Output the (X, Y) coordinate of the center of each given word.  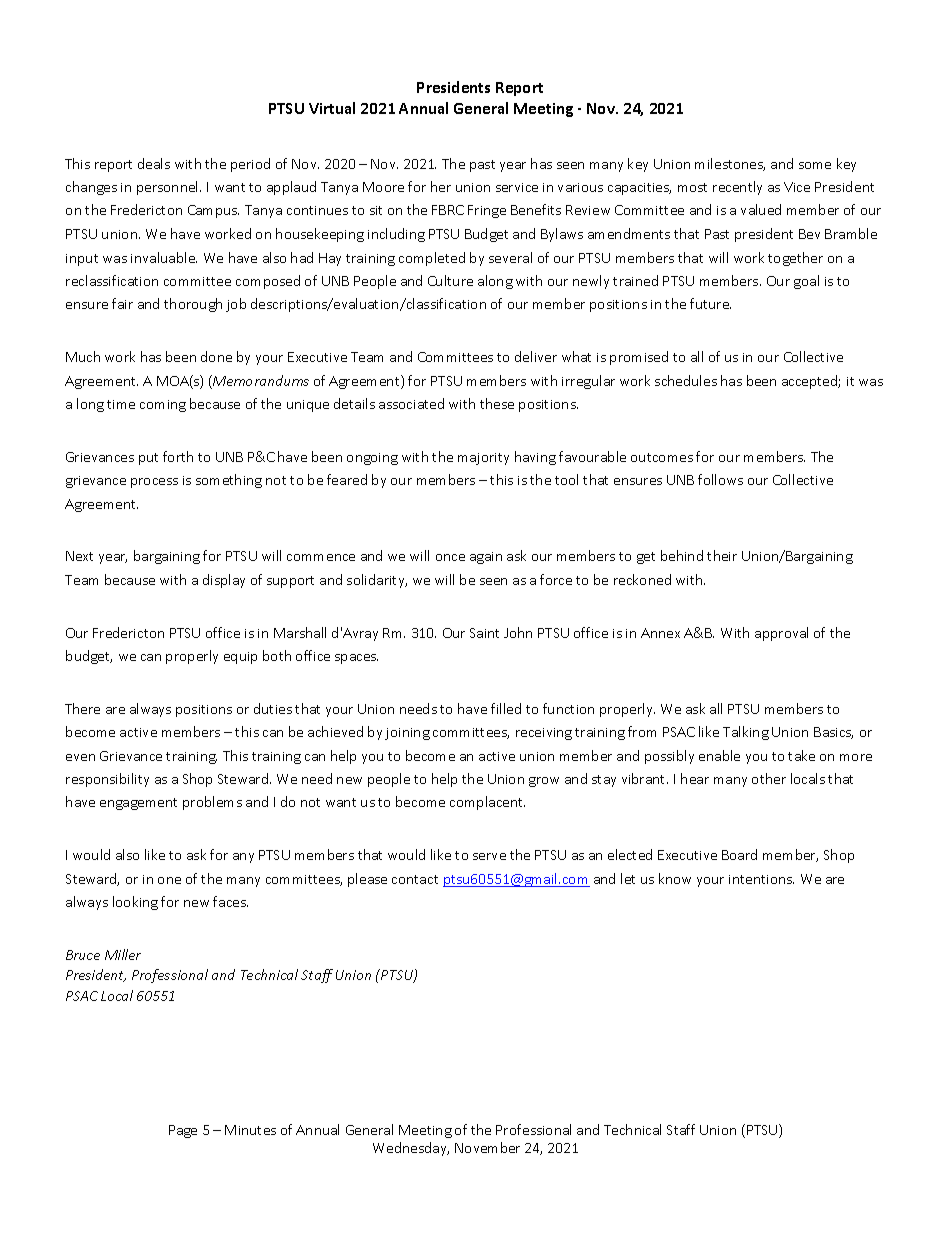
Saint (484, 633)
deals (154, 163)
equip (240, 658)
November (487, 1147)
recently (737, 188)
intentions (761, 879)
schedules (686, 380)
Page (183, 1131)
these (497, 403)
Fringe (487, 211)
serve (489, 856)
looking (135, 903)
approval (781, 634)
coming (163, 406)
